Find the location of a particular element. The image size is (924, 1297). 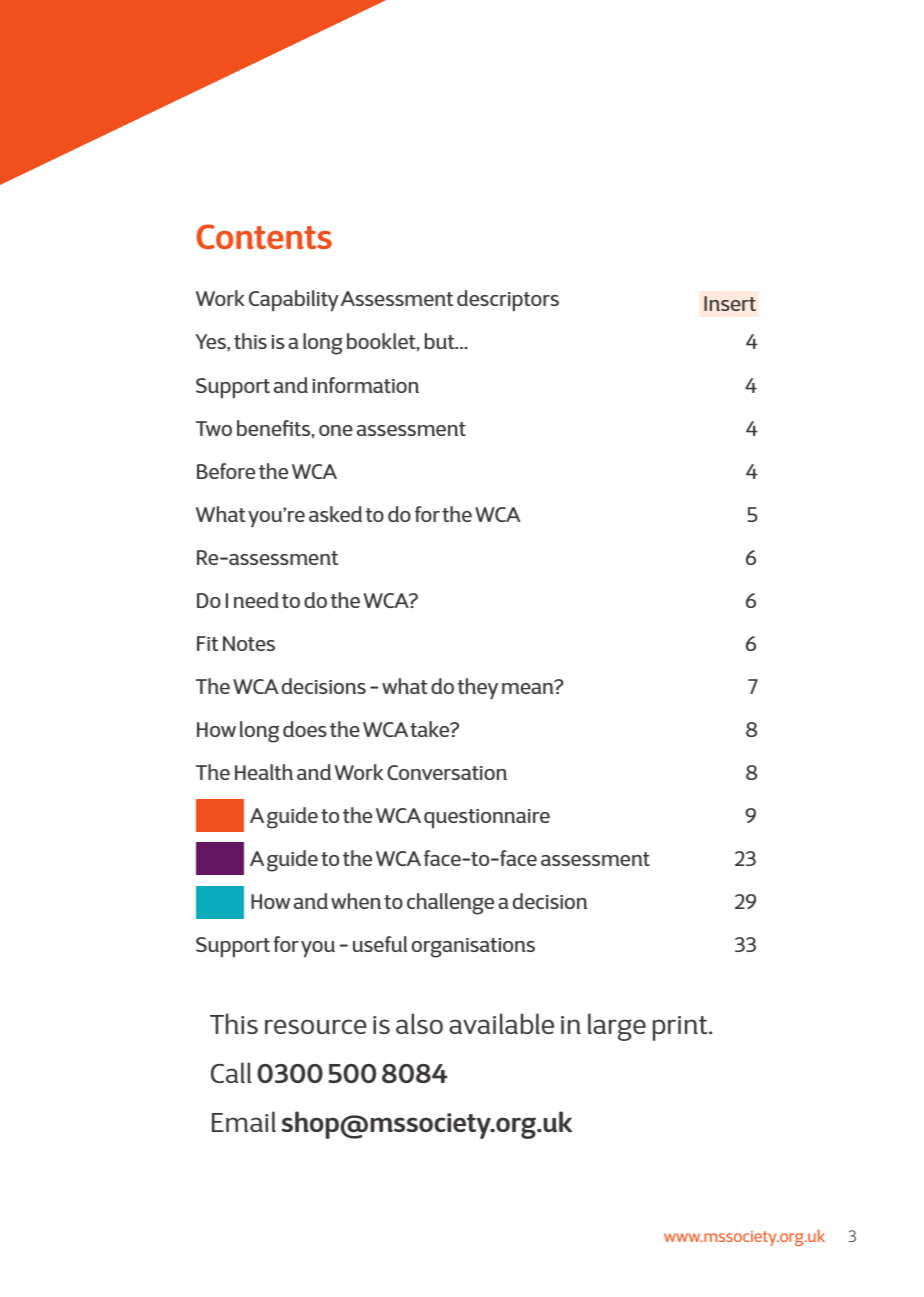

descriptors is located at coordinates (508, 300).
